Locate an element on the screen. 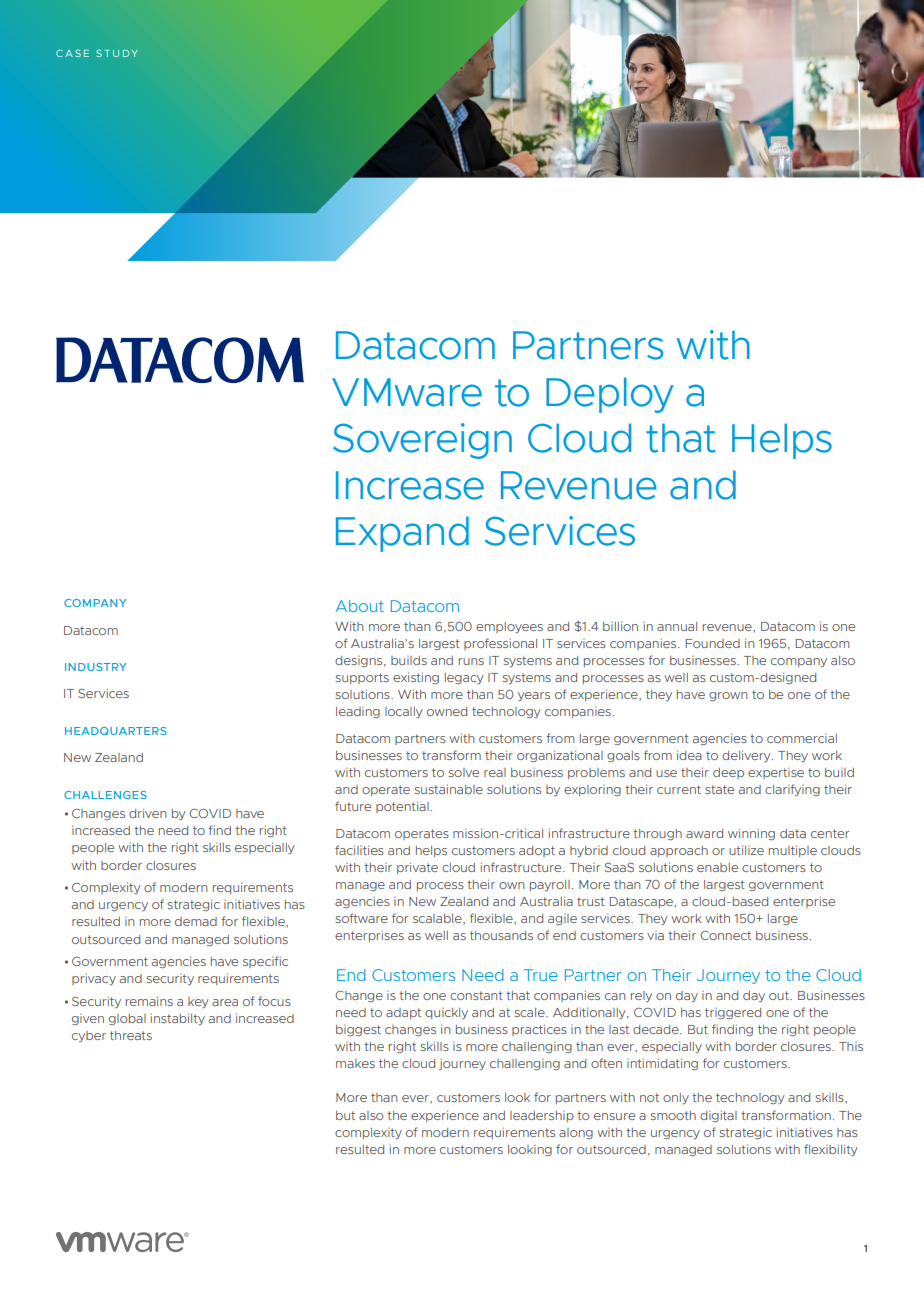  About is located at coordinates (360, 606).
